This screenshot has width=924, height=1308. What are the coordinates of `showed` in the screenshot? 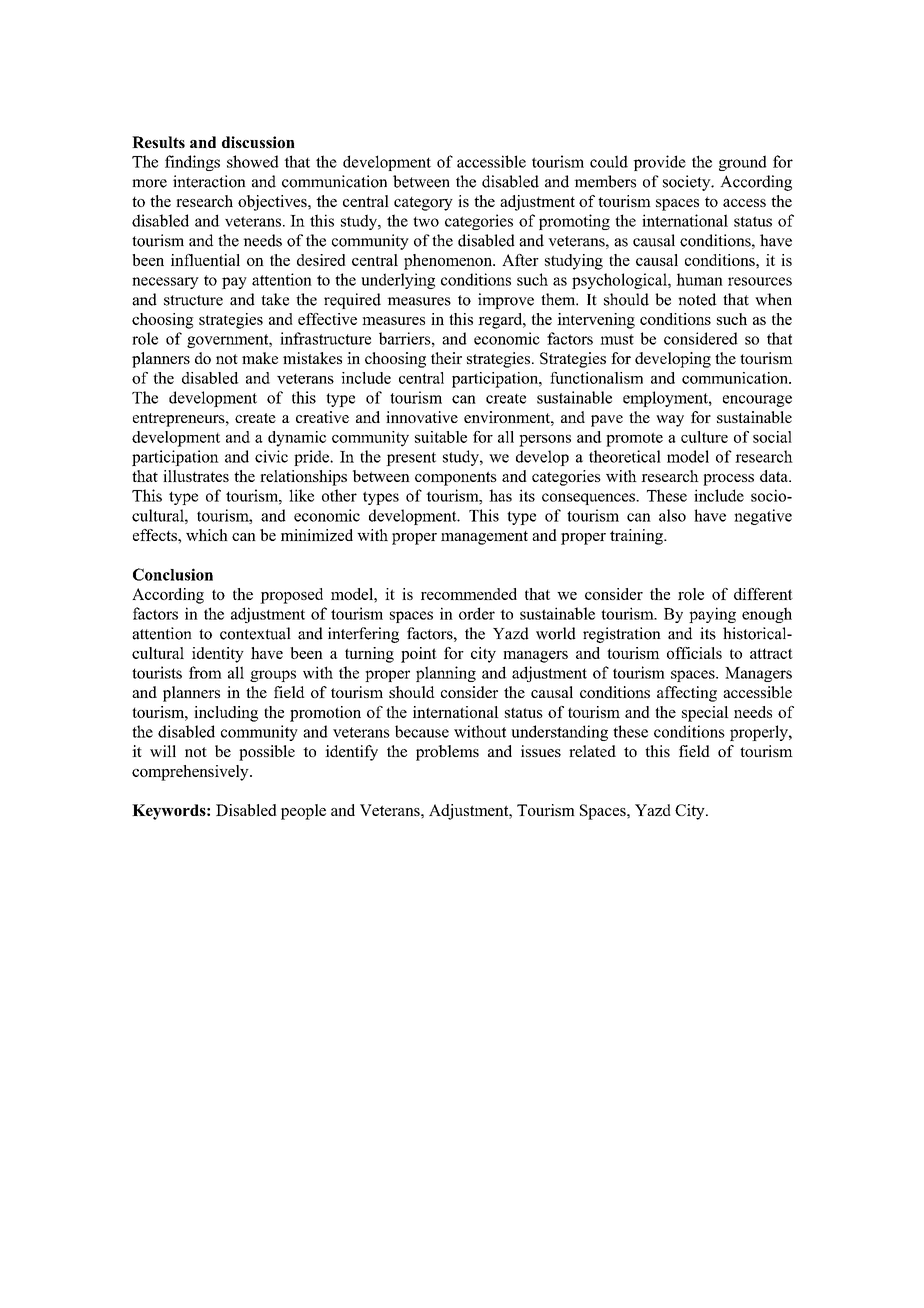 It's located at (253, 161).
